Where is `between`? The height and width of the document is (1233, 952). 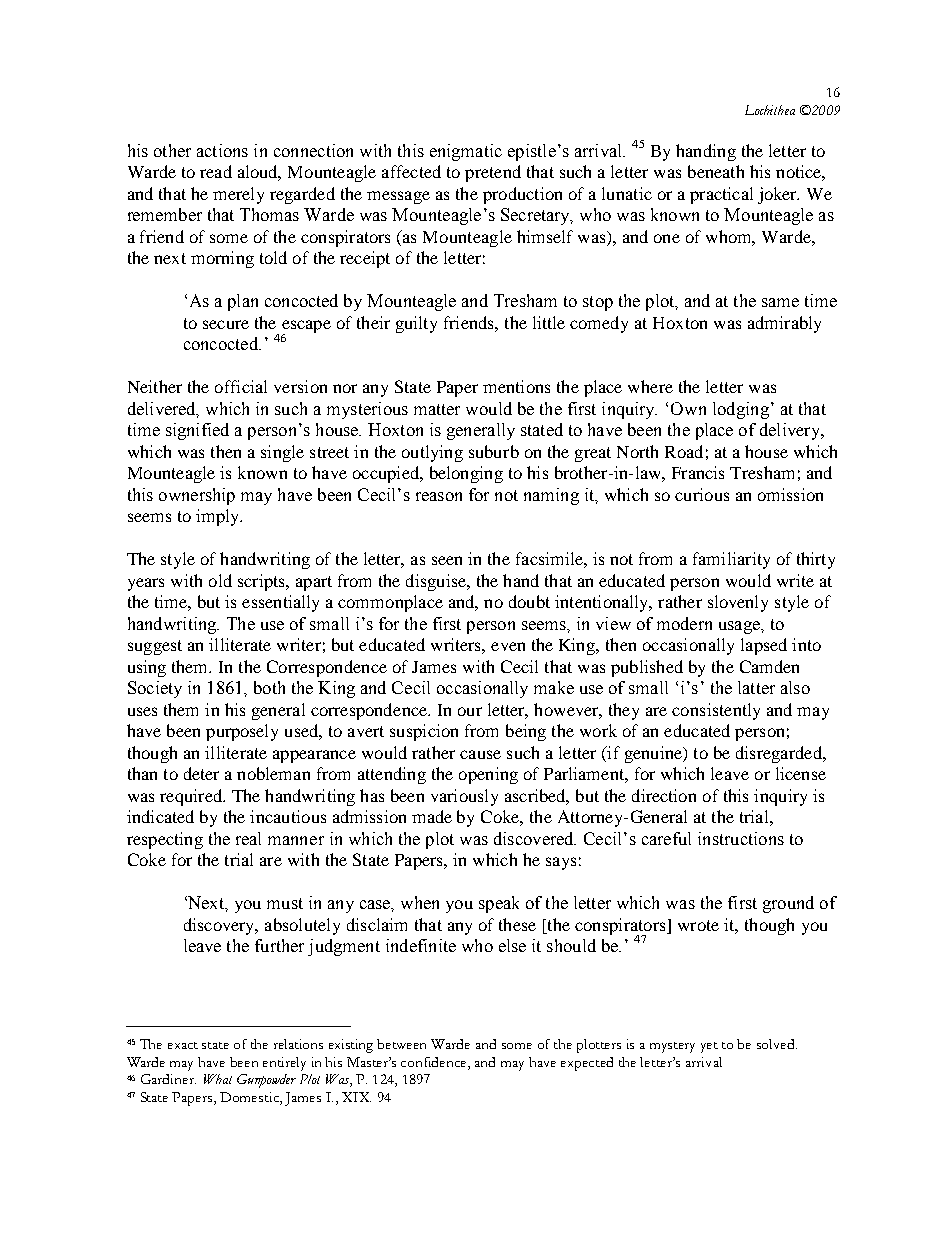
between is located at coordinates (401, 1044).
